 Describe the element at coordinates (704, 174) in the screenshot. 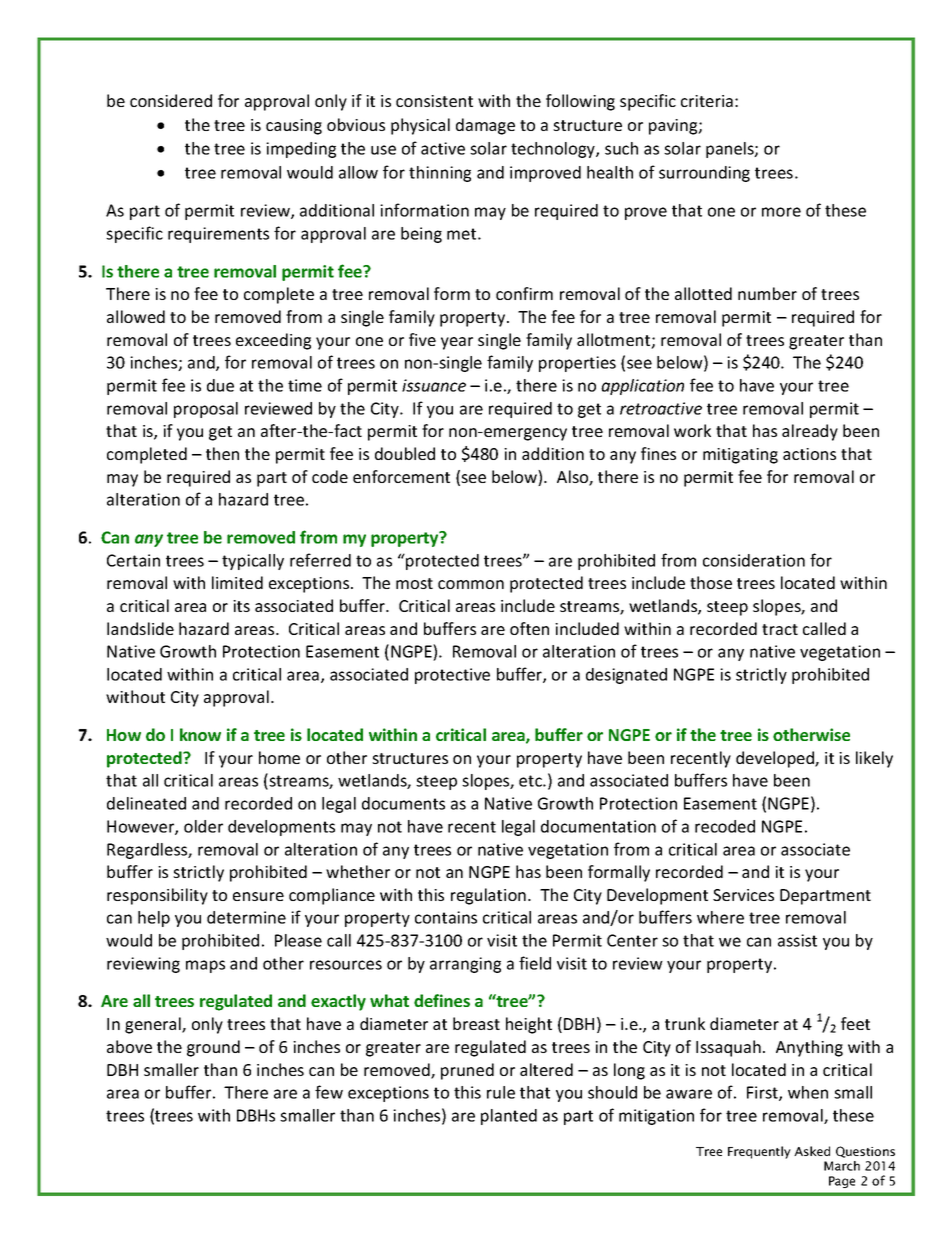

I see `surrounding` at that location.
